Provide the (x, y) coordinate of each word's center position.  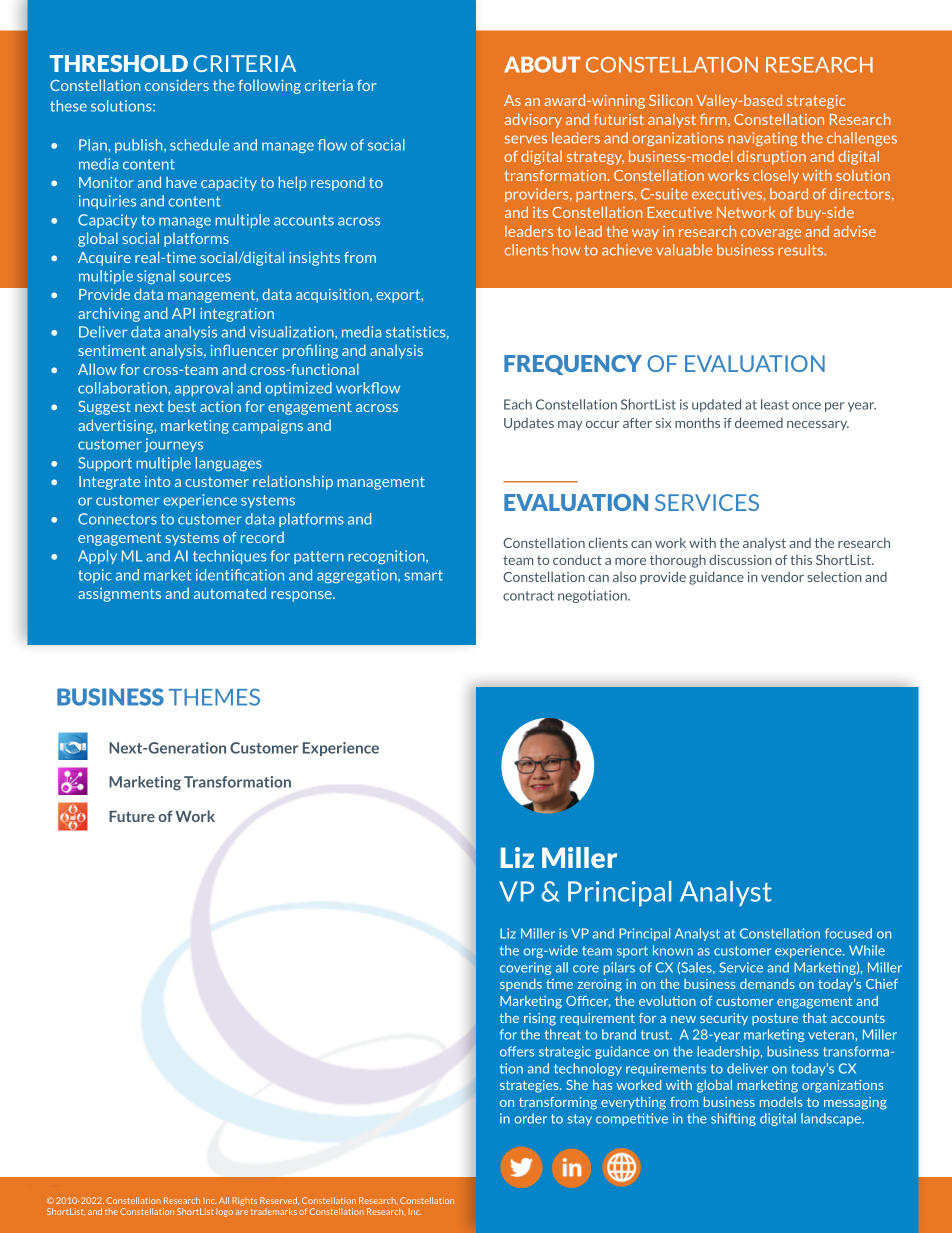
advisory (533, 120)
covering (525, 968)
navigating (762, 139)
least (775, 404)
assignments (119, 595)
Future (132, 816)
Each (518, 404)
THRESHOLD (119, 63)
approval (204, 389)
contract (528, 596)
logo (224, 1212)
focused (848, 933)
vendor (782, 577)
